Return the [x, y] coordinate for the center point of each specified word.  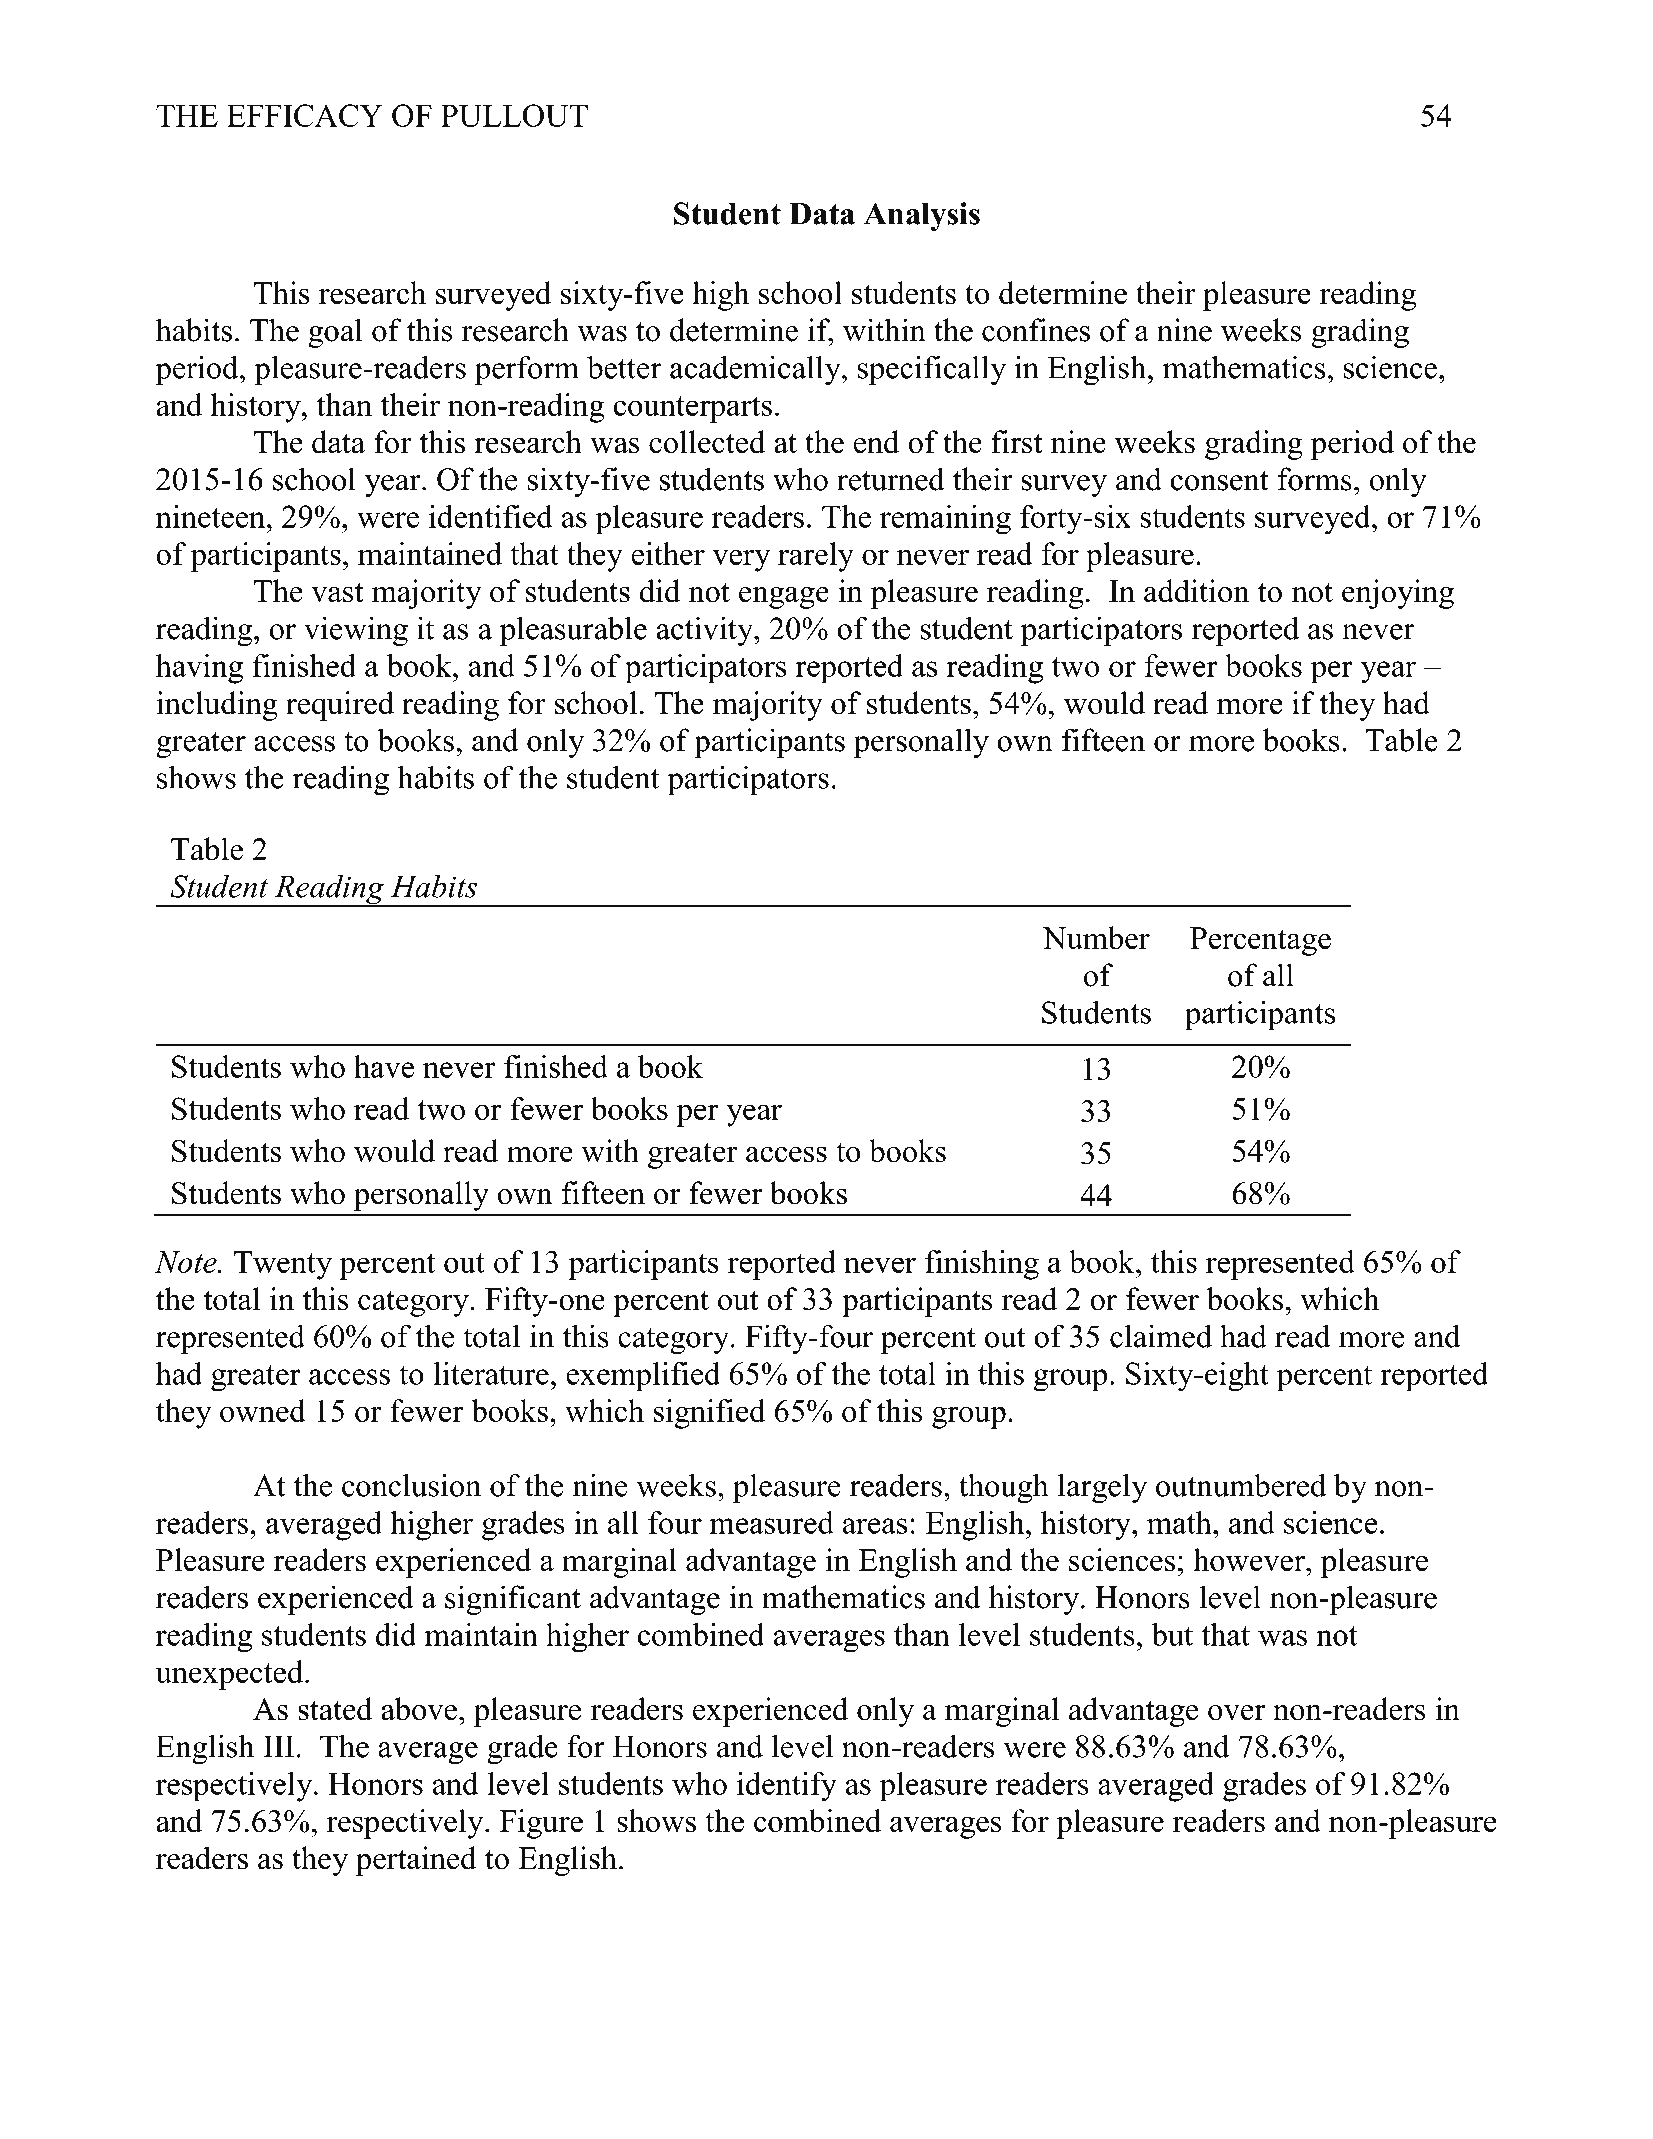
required [340, 706]
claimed [1161, 1336]
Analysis [922, 217]
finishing [982, 1265]
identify [787, 1787]
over [1236, 1713]
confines [1036, 330]
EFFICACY [305, 115]
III [278, 1746]
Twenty [283, 1265]
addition [1196, 591]
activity [706, 631]
